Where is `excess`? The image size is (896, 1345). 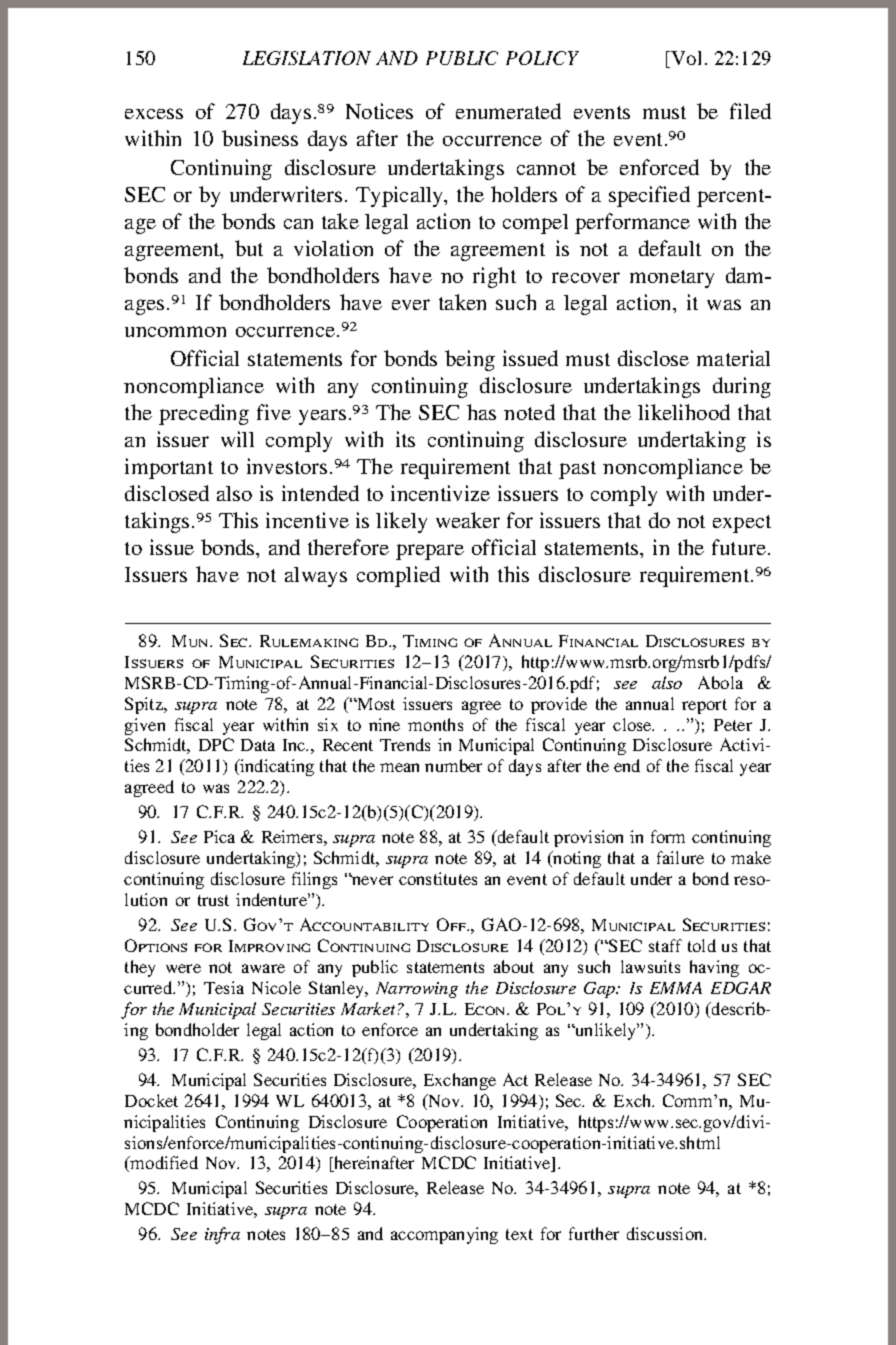
excess is located at coordinates (154, 113).
